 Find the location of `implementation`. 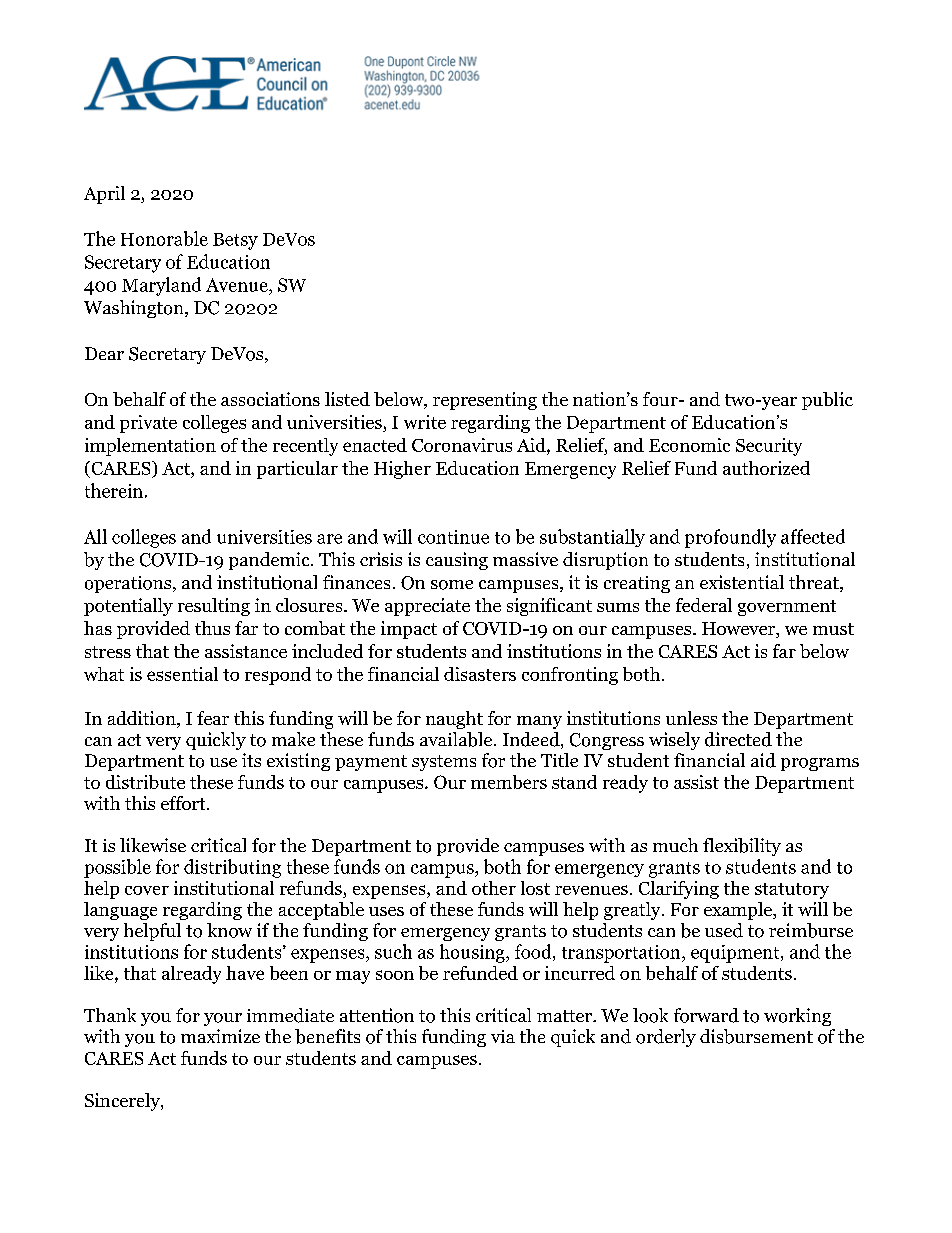

implementation is located at coordinates (150, 447).
